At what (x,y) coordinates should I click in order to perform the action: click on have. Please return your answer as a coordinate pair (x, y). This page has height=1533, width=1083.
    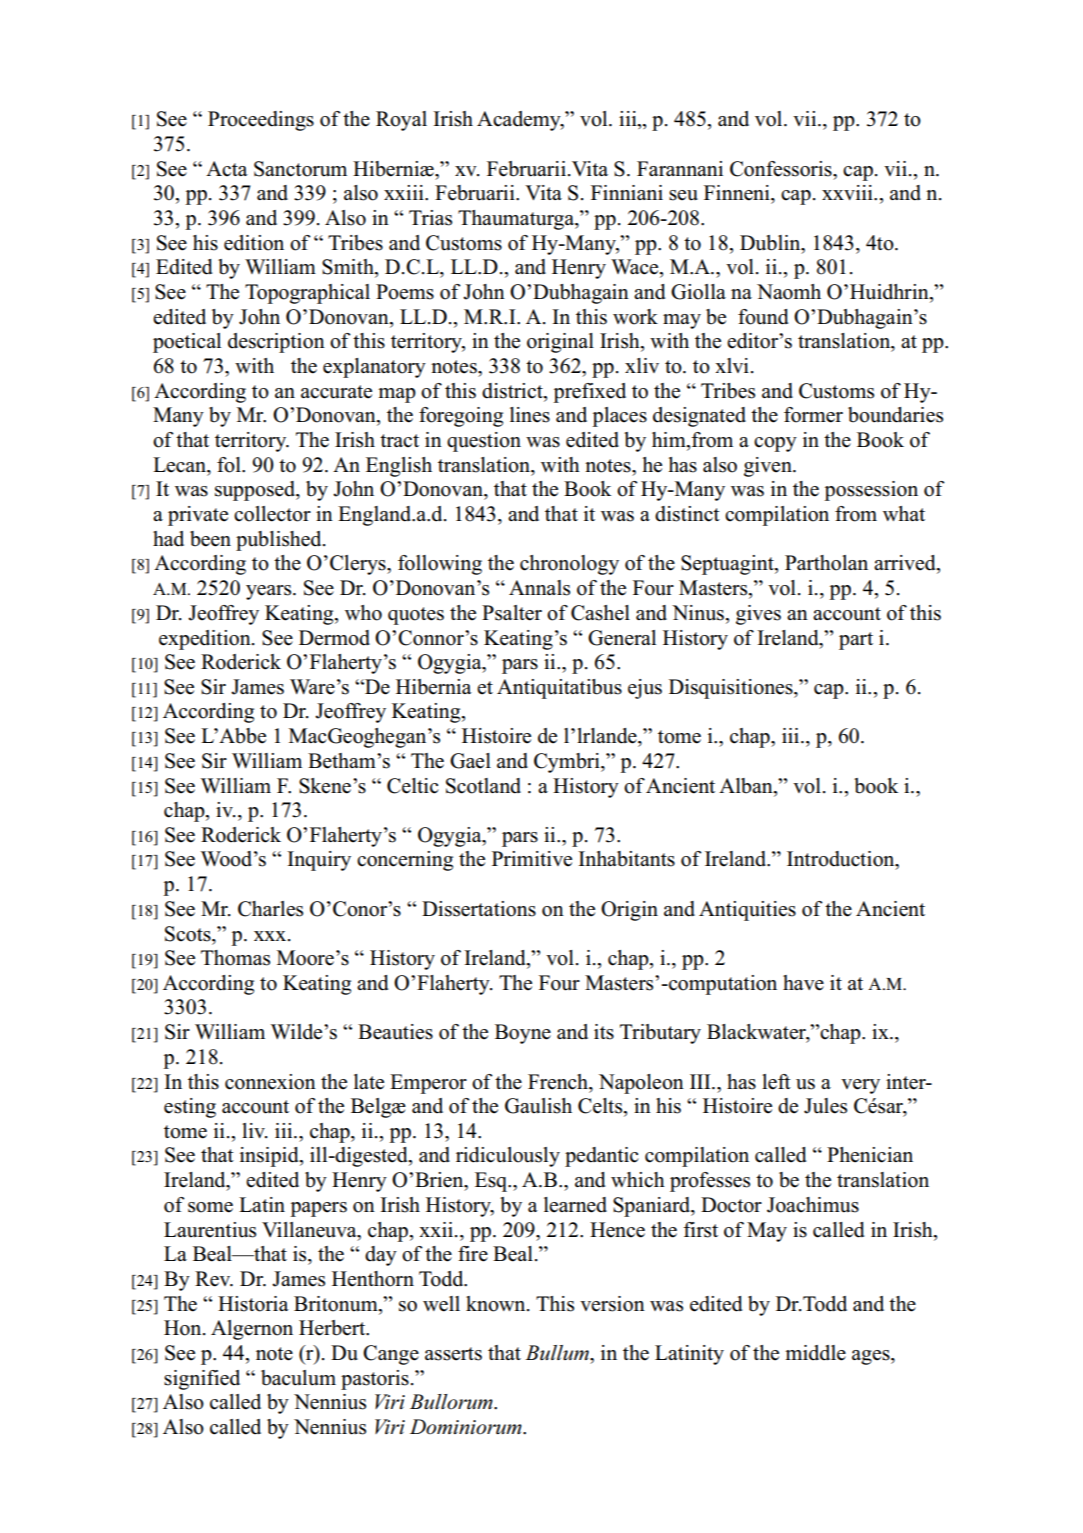
    Looking at the image, I should click on (803, 983).
